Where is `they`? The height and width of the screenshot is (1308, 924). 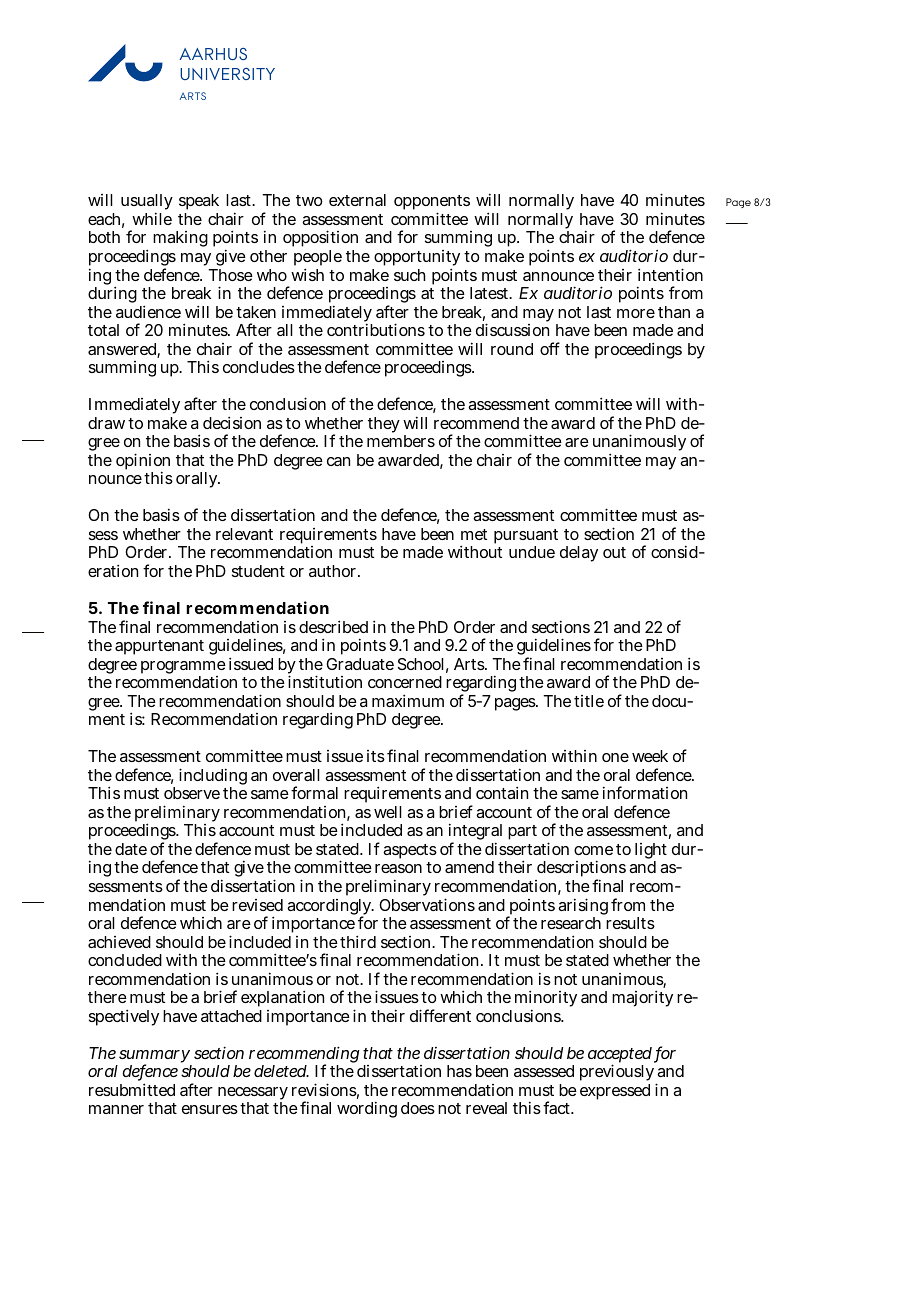
they is located at coordinates (384, 425).
